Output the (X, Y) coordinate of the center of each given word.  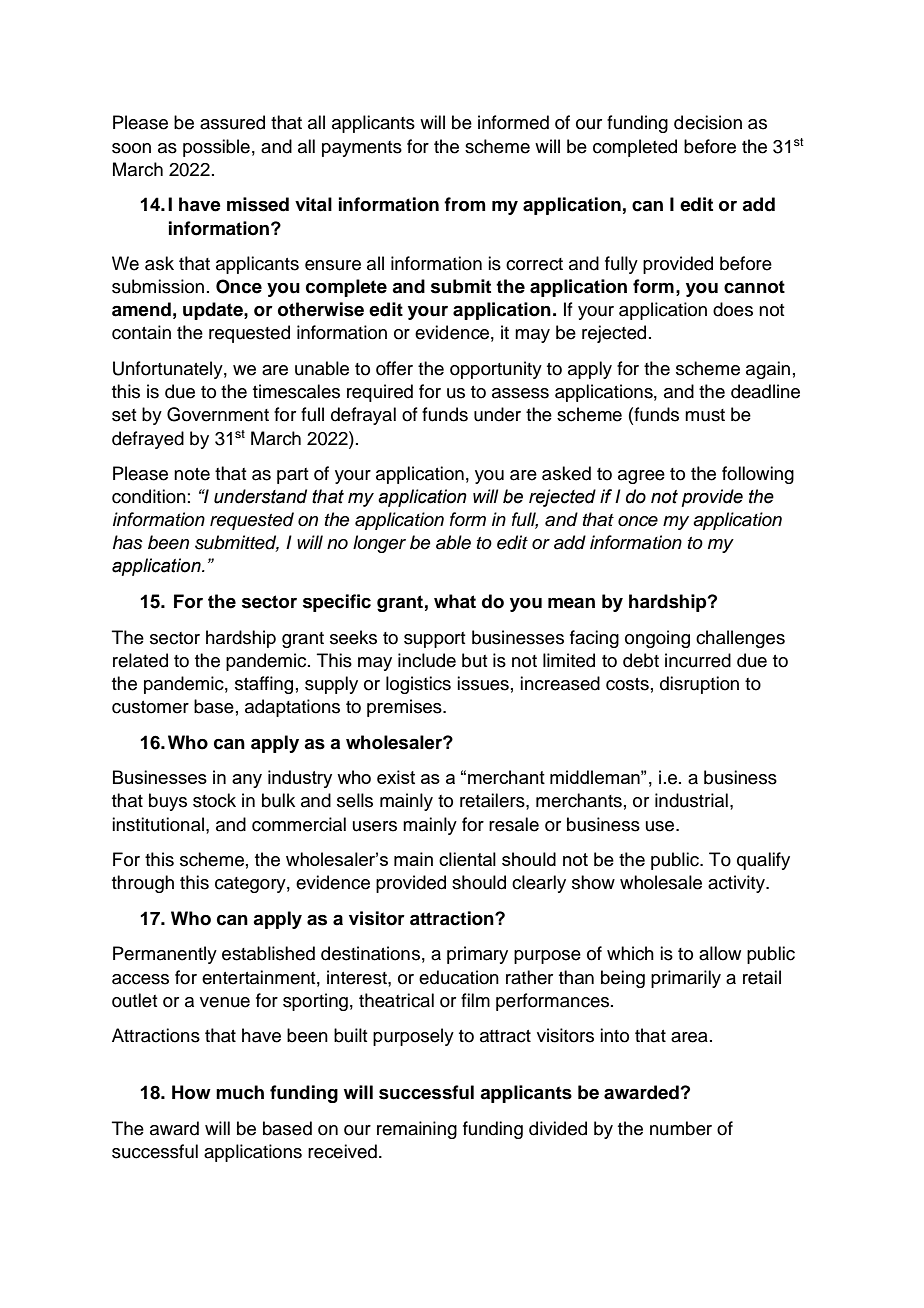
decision (708, 122)
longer (379, 544)
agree (641, 477)
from (464, 204)
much (240, 1092)
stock (214, 800)
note (192, 474)
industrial (691, 800)
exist (396, 777)
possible (216, 148)
